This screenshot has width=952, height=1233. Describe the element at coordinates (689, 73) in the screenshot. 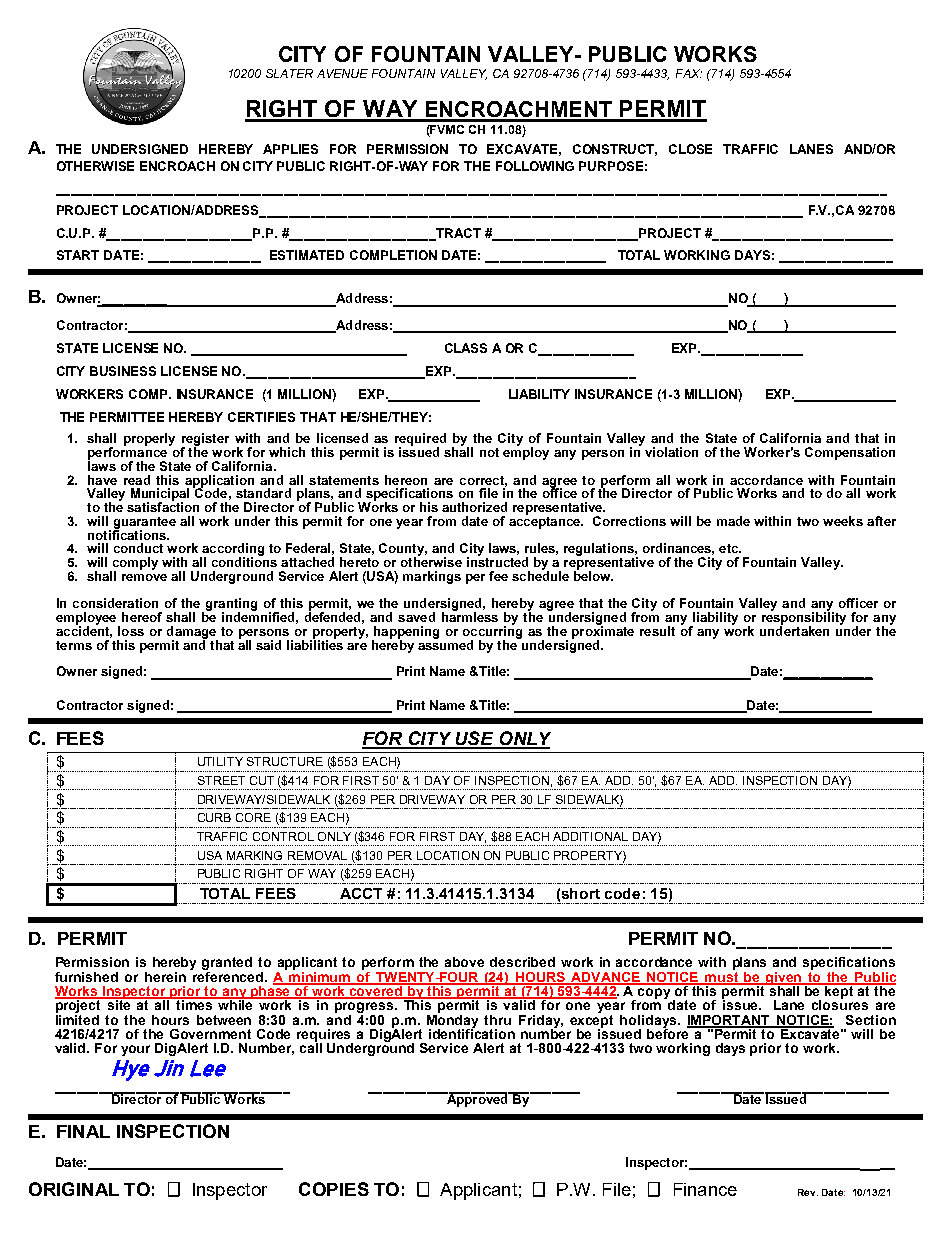

I see `FAX` at that location.
